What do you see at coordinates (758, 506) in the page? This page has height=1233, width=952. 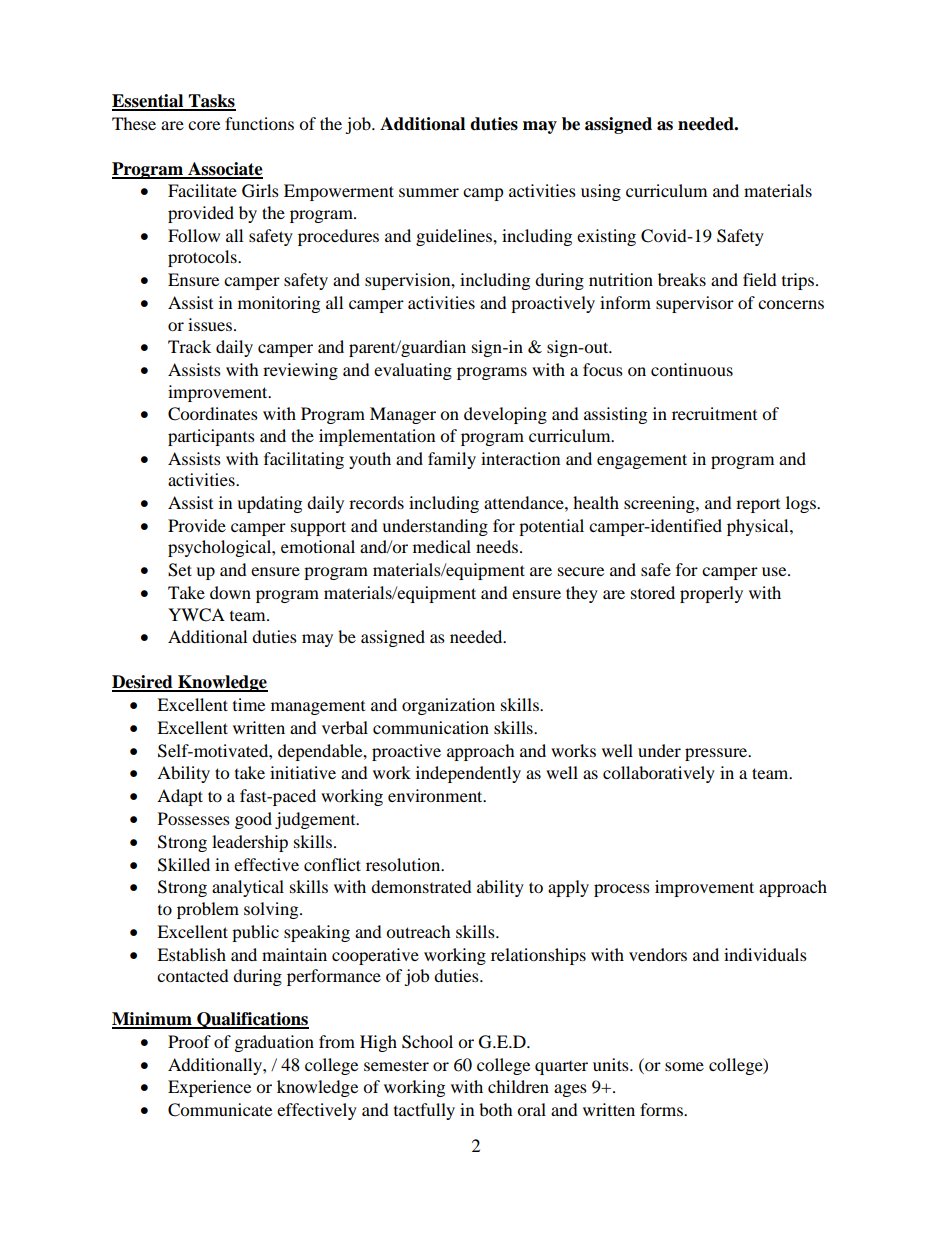 I see `report` at bounding box center [758, 506].
